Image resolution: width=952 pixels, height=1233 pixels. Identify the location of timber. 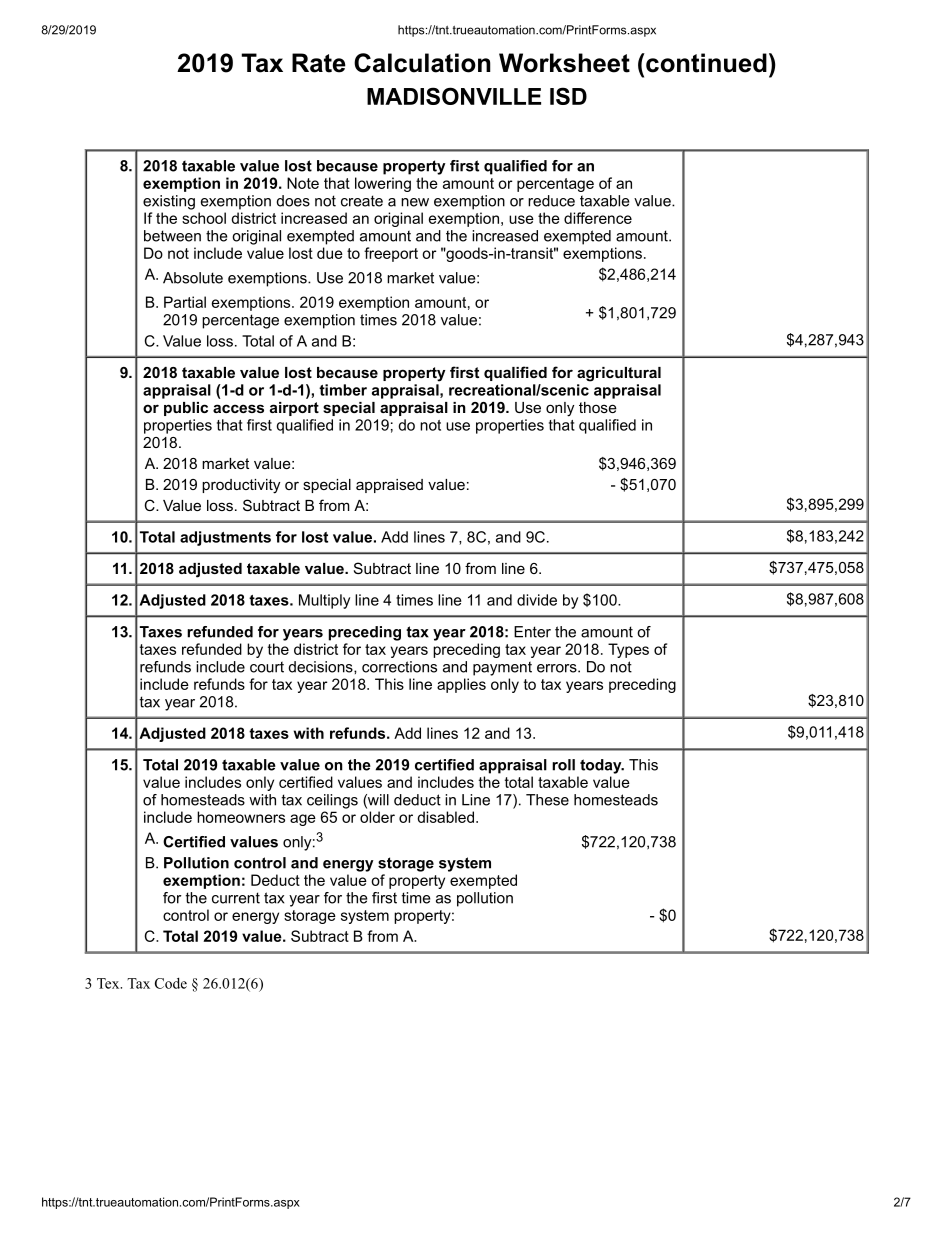
(343, 390).
